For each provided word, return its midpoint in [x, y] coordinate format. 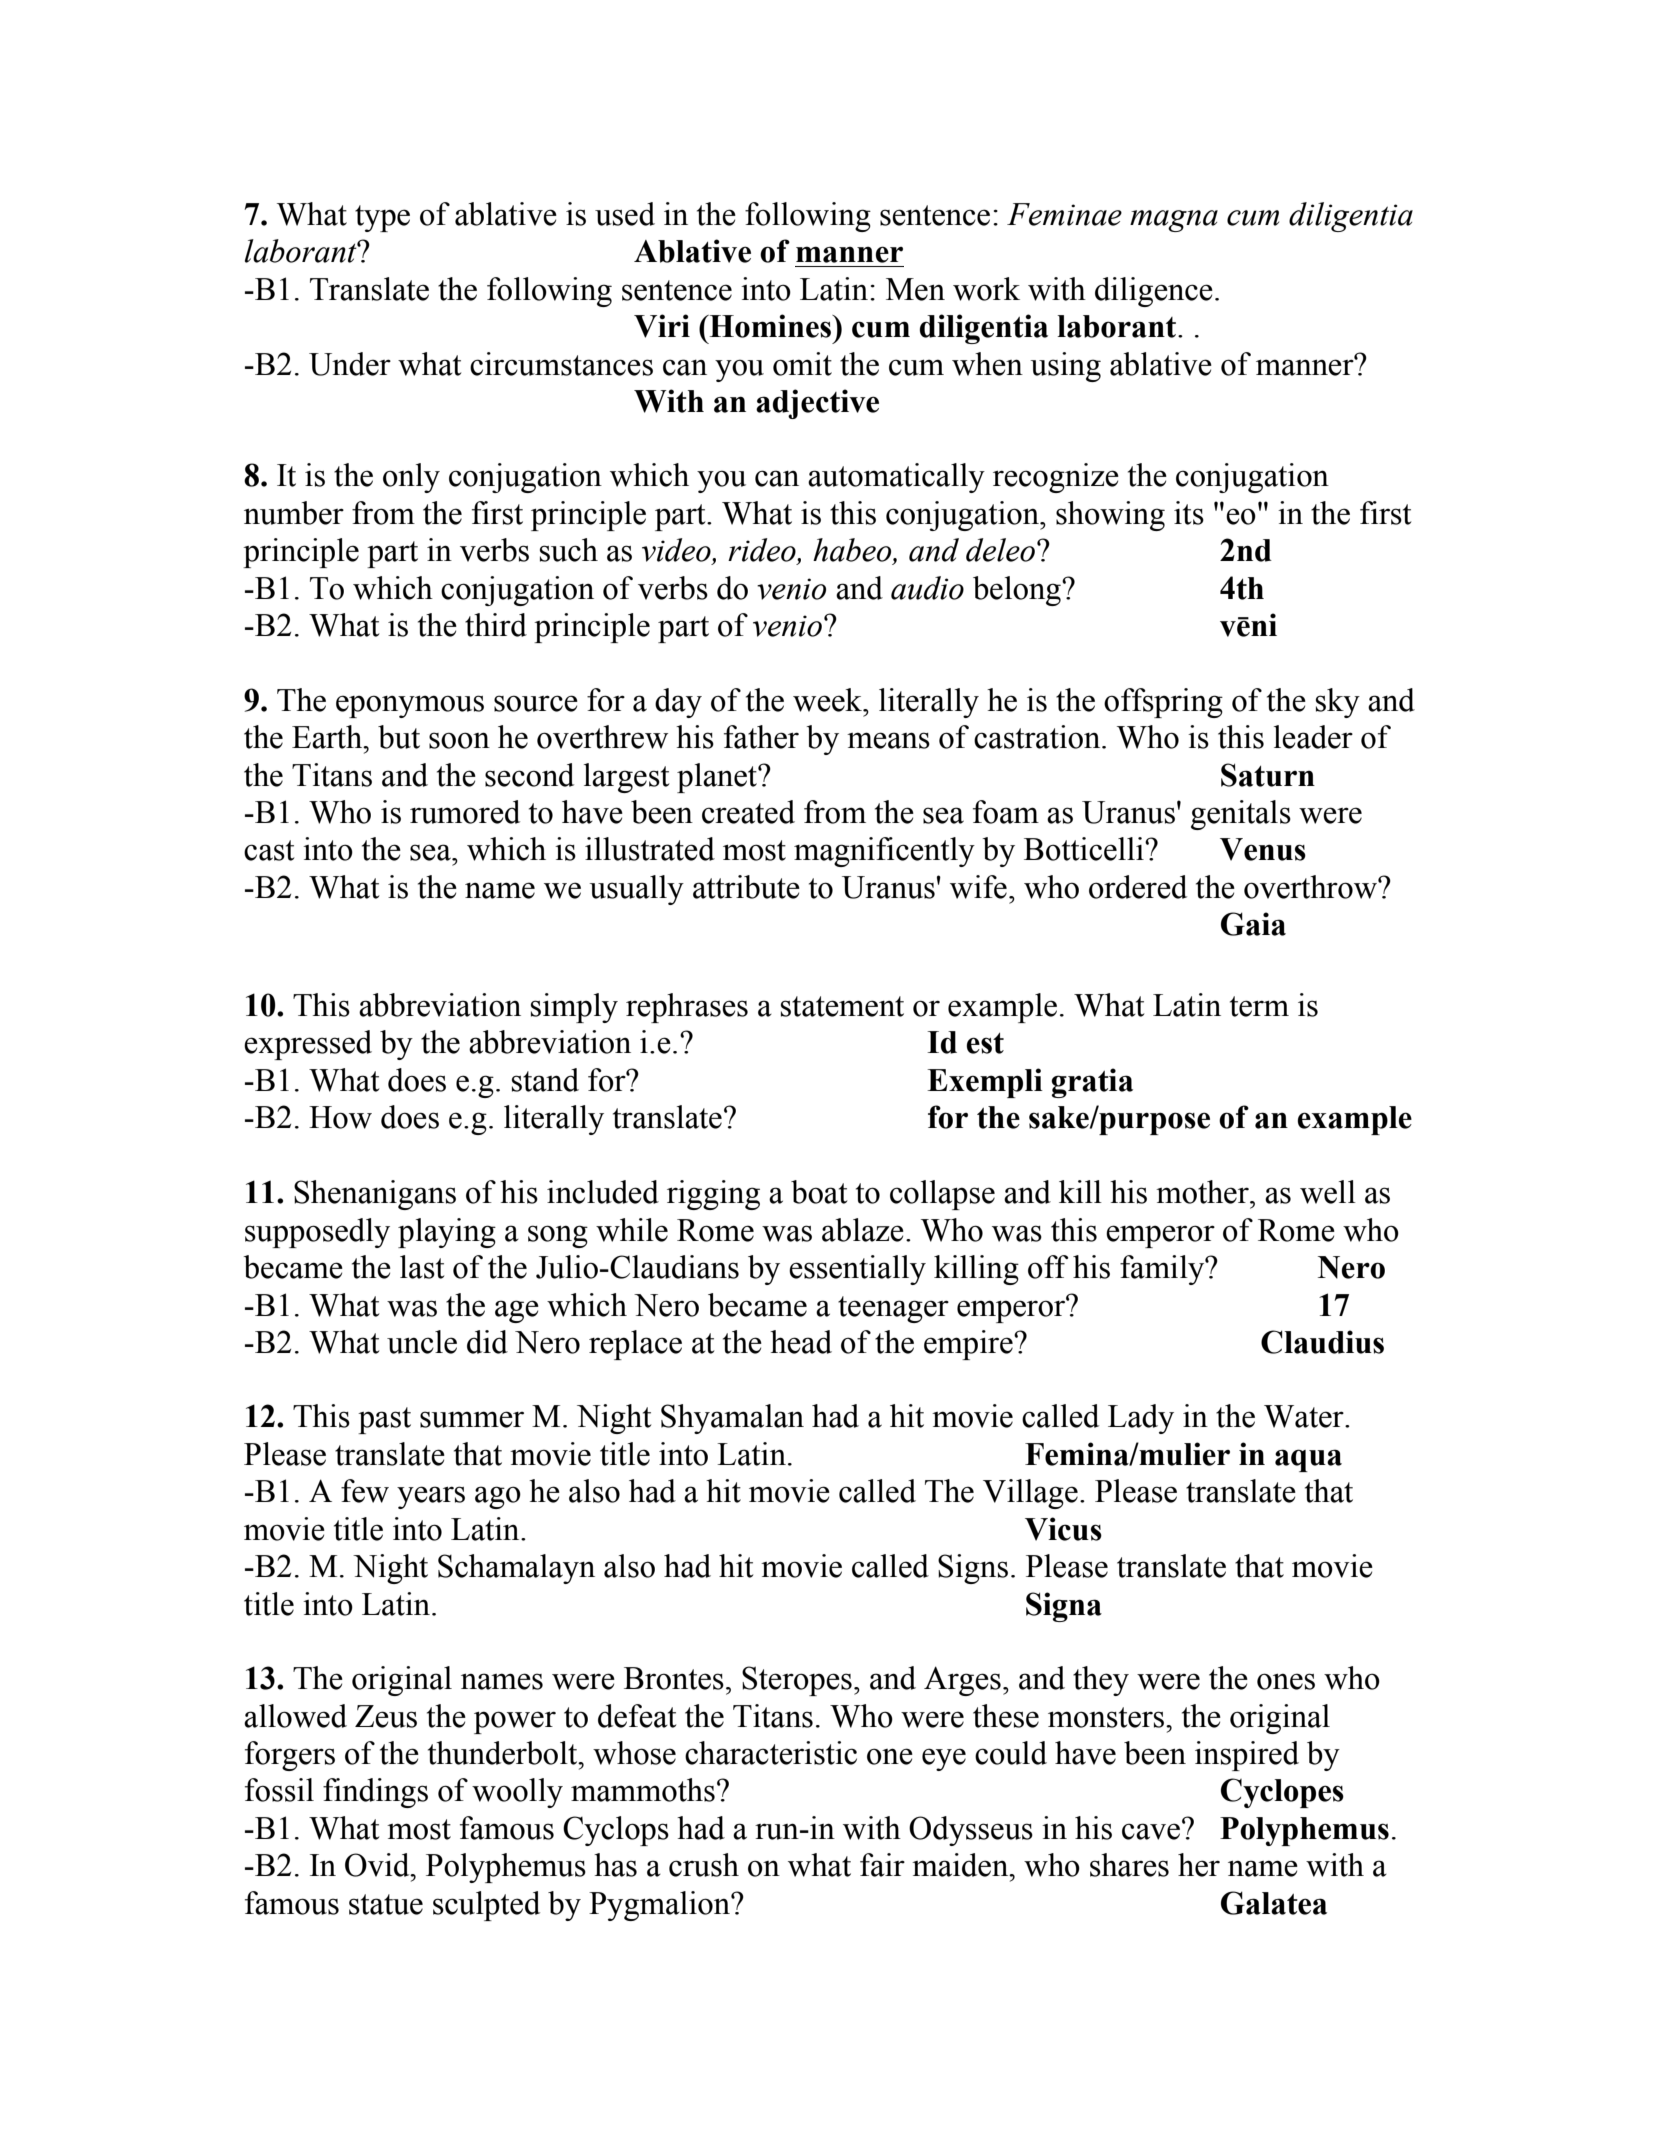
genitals [1241, 815]
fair [882, 1865]
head [801, 1342]
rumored [465, 812]
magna [1174, 221]
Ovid [378, 1865]
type [382, 218]
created [748, 812]
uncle [422, 1342]
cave [1151, 1831]
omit [802, 364]
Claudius [1322, 1342]
